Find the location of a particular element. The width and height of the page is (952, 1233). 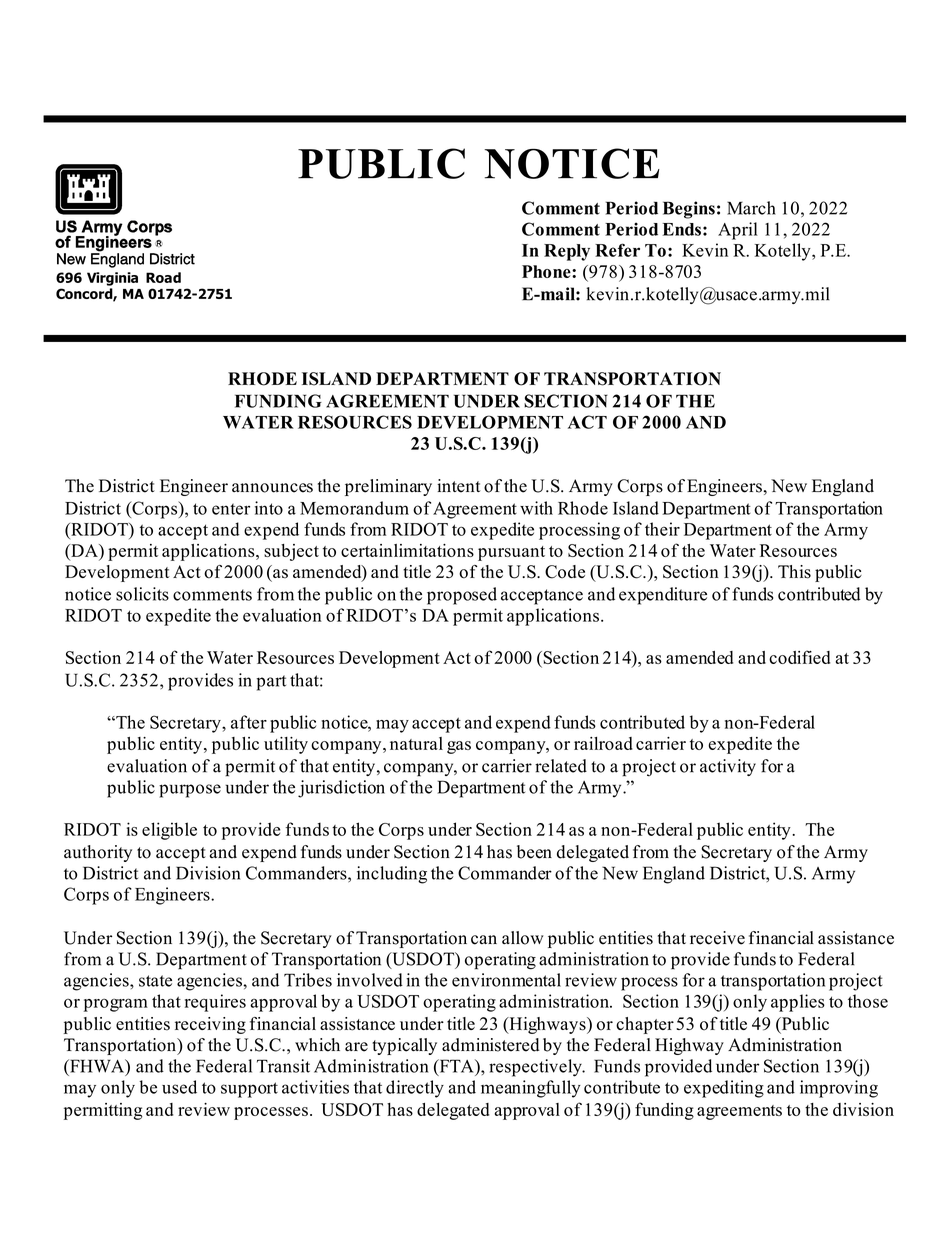

codified is located at coordinates (799, 657).
